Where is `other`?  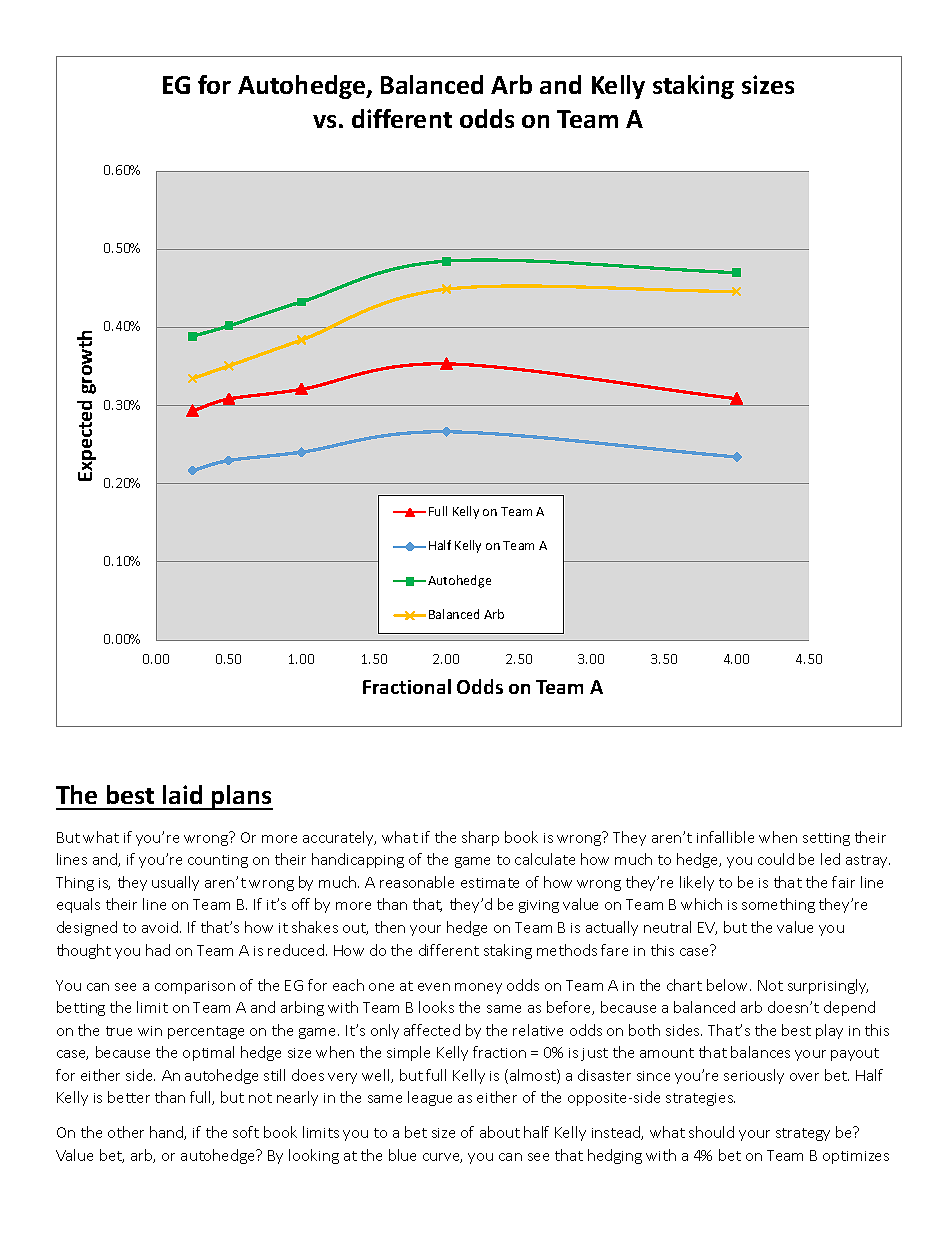 other is located at coordinates (126, 1132).
